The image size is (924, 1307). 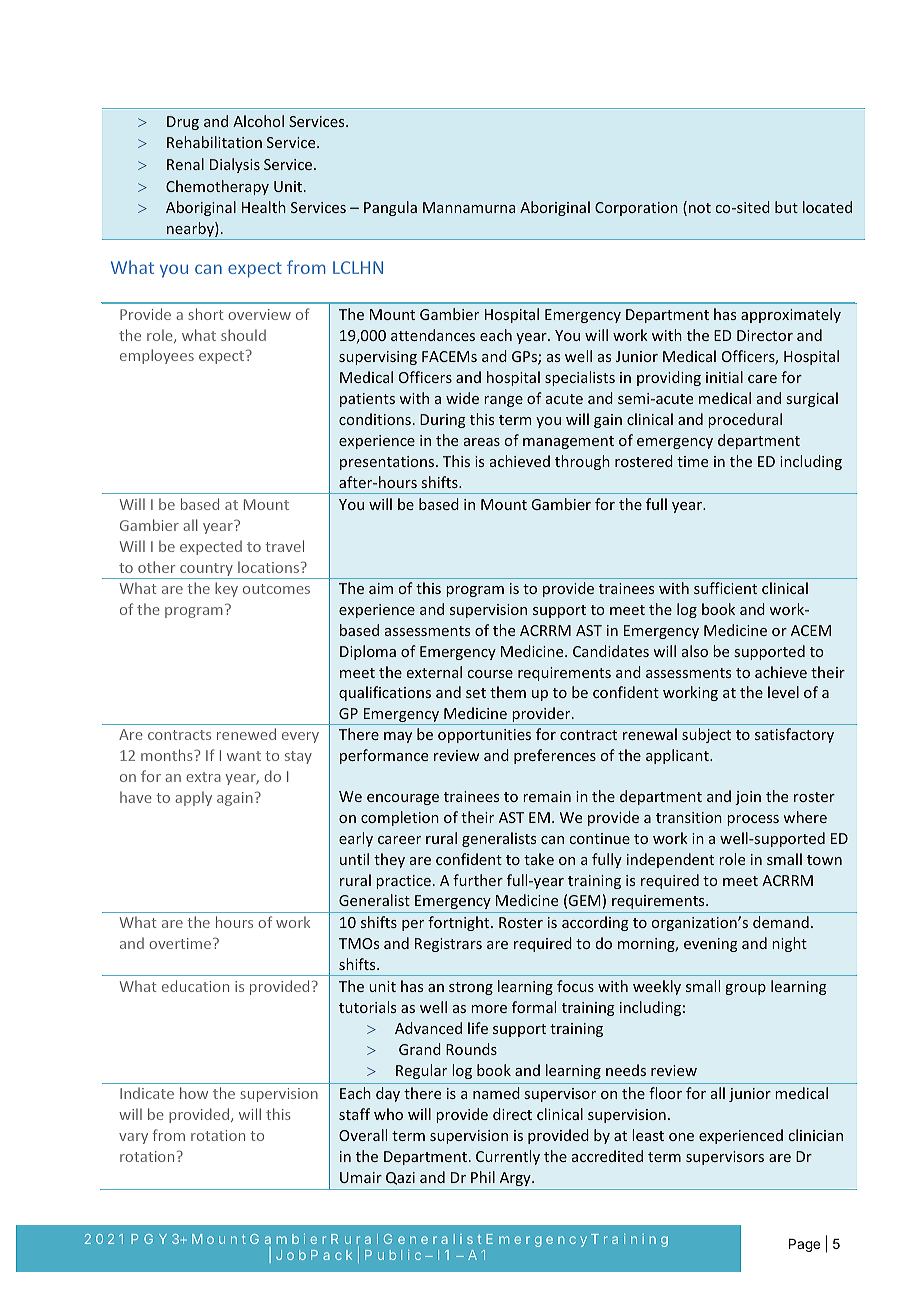 What do you see at coordinates (157, 356) in the image?
I see `employees` at bounding box center [157, 356].
